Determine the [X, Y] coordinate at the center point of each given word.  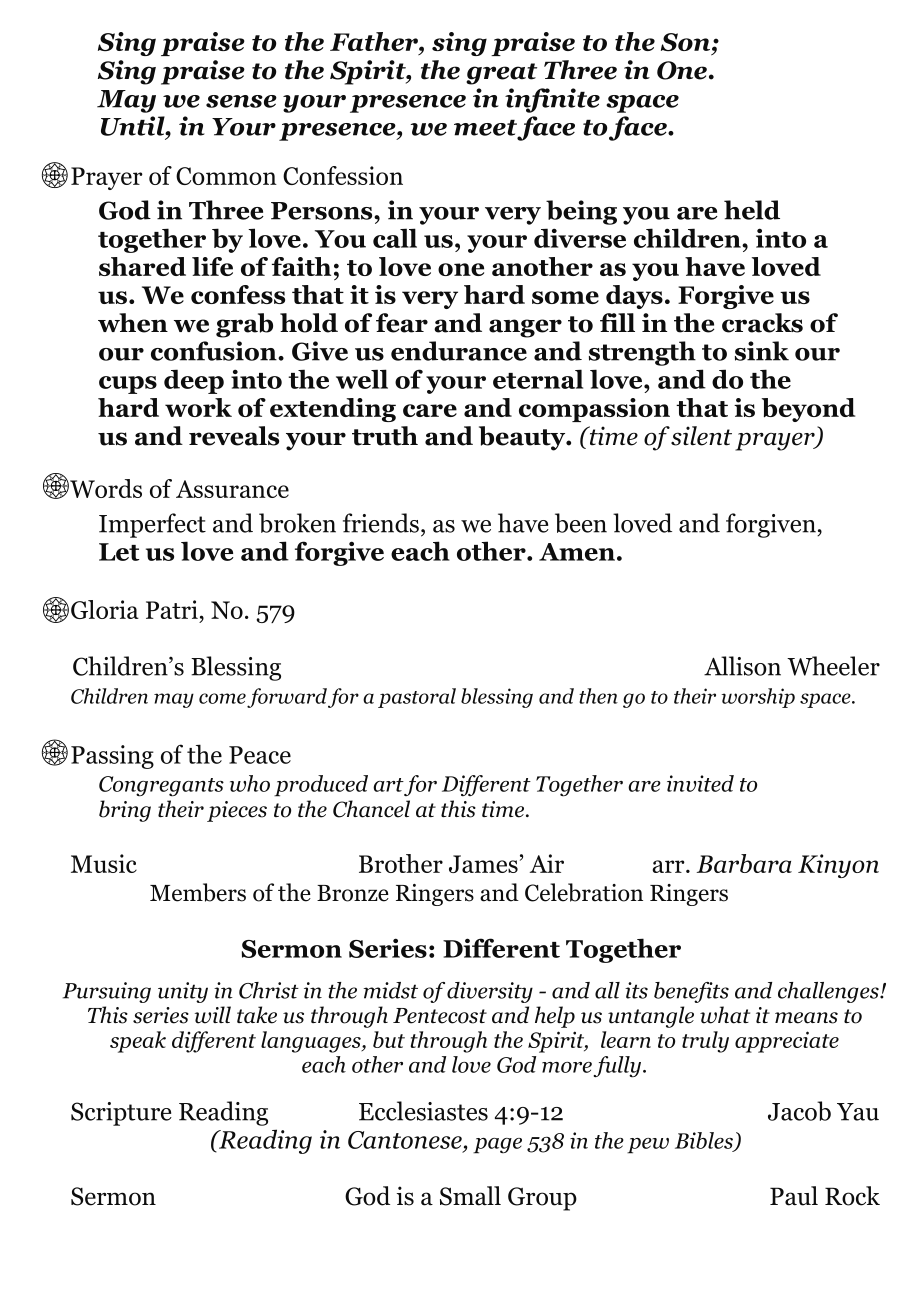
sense [241, 101]
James [483, 864]
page [497, 1146]
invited [700, 783]
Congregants [161, 786]
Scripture [121, 1114]
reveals [234, 436]
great [501, 74]
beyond [808, 410]
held [752, 210]
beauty [523, 438]
